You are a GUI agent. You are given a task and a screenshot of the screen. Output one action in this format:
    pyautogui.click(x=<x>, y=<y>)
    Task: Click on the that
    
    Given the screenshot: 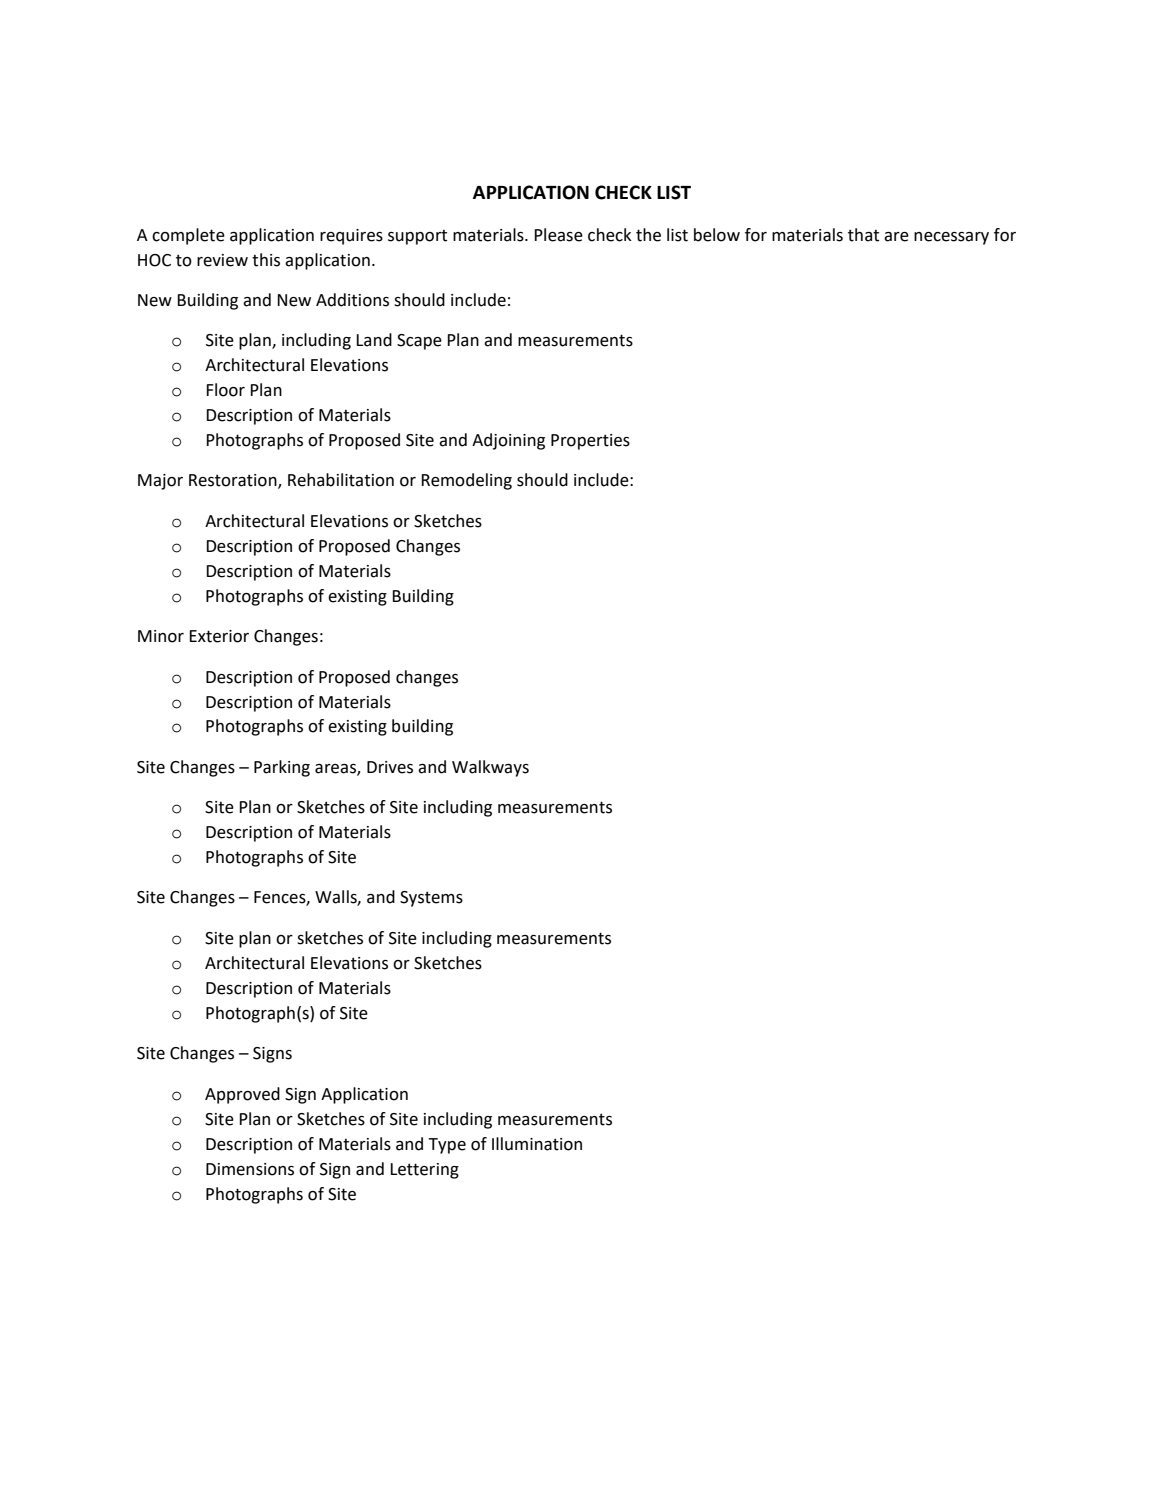 What is the action you would take?
    pyautogui.click(x=863, y=235)
